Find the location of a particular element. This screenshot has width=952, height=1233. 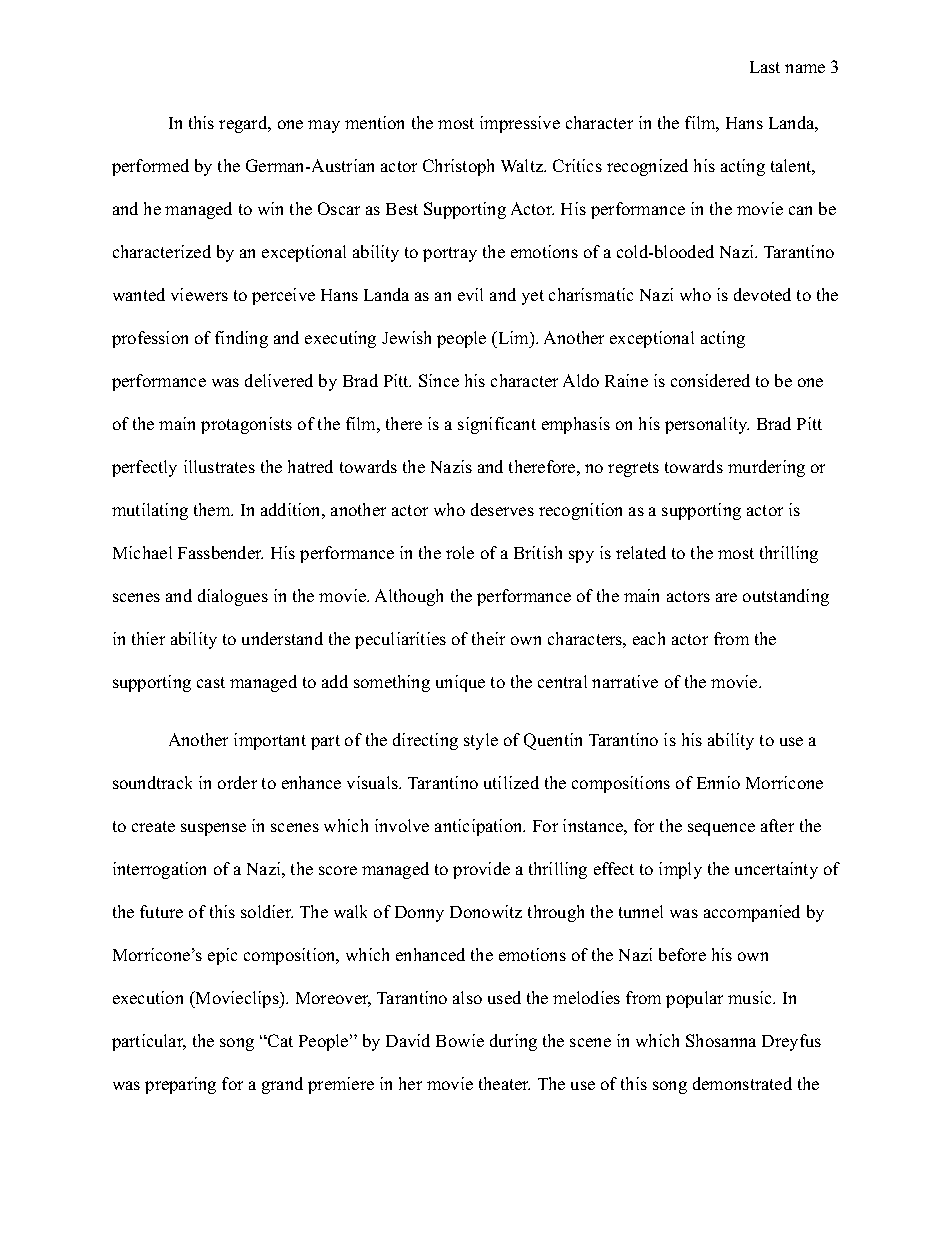

preparing is located at coordinates (180, 1085).
